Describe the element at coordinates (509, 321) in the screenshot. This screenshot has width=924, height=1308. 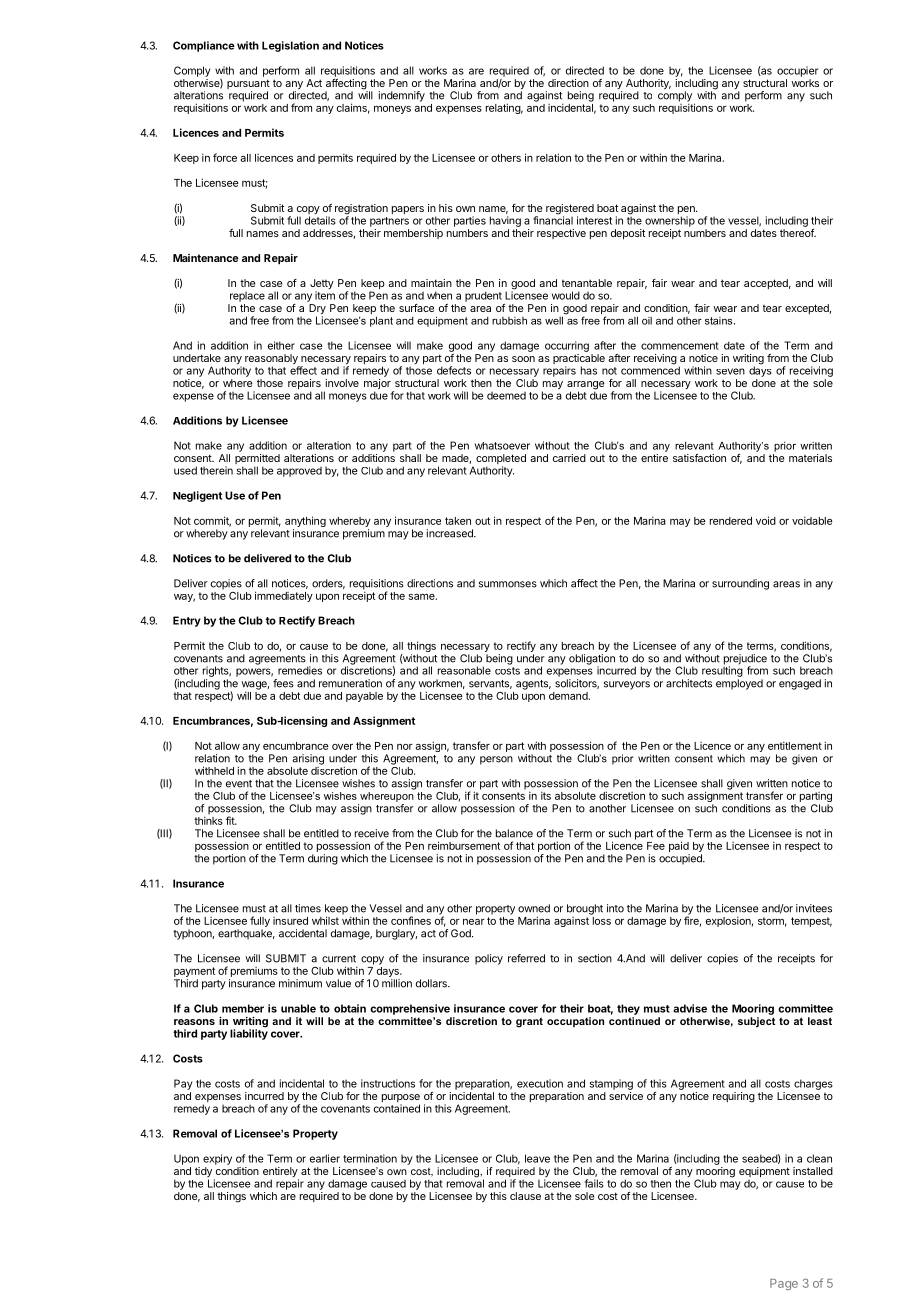
I see `rubbish` at that location.
